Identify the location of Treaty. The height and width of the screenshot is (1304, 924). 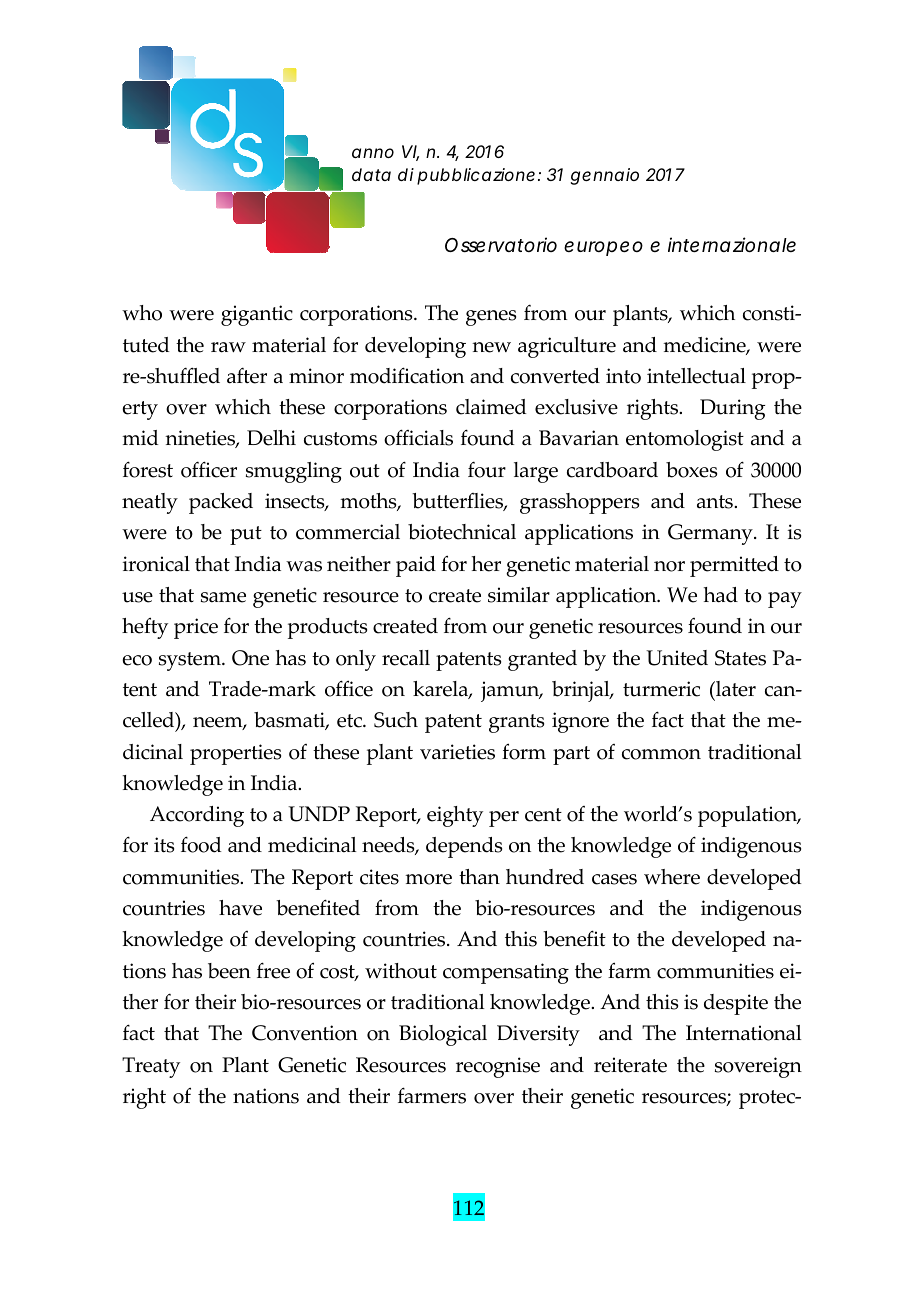
(151, 1067).
